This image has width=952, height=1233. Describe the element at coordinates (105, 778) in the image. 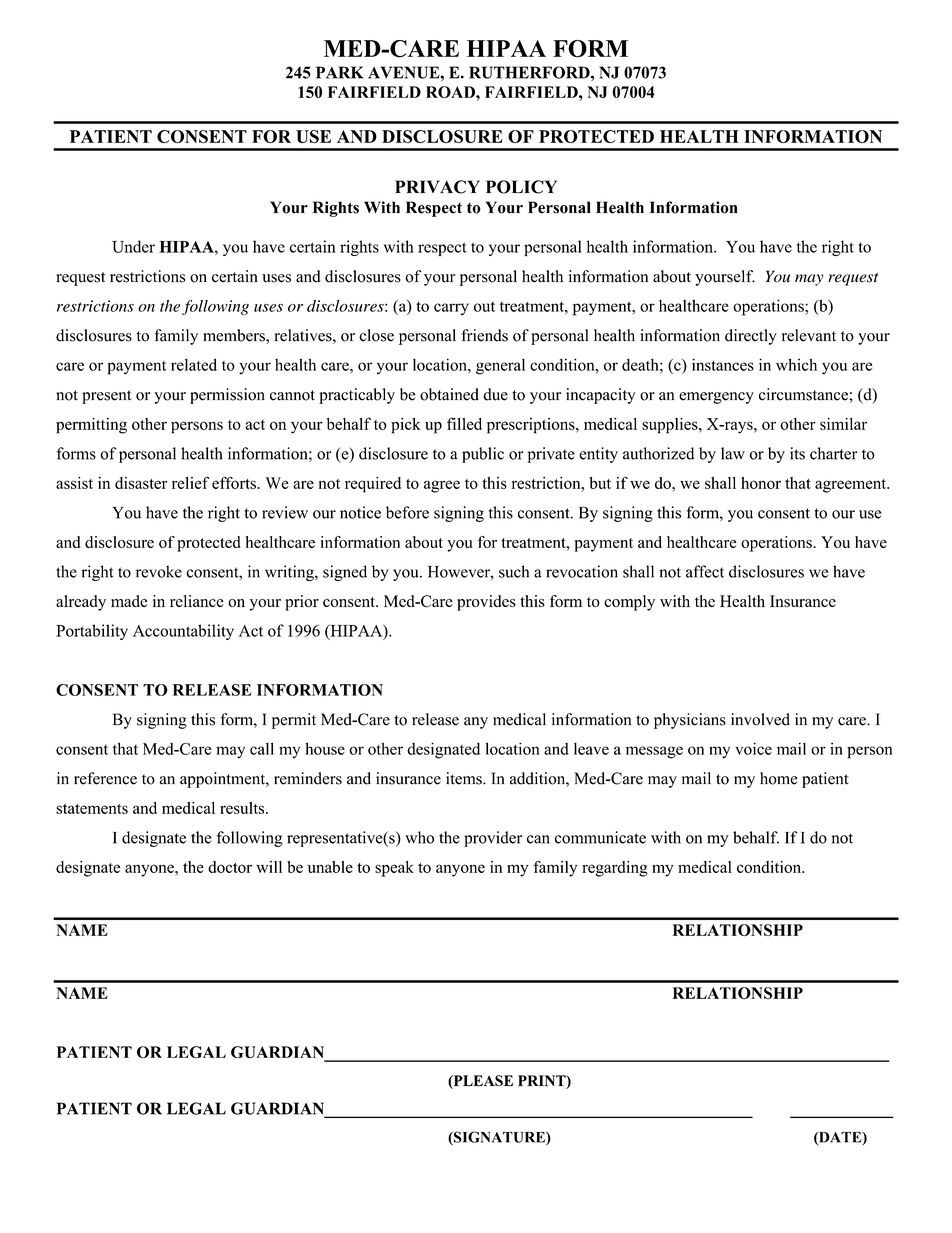

I see `reference` at that location.
